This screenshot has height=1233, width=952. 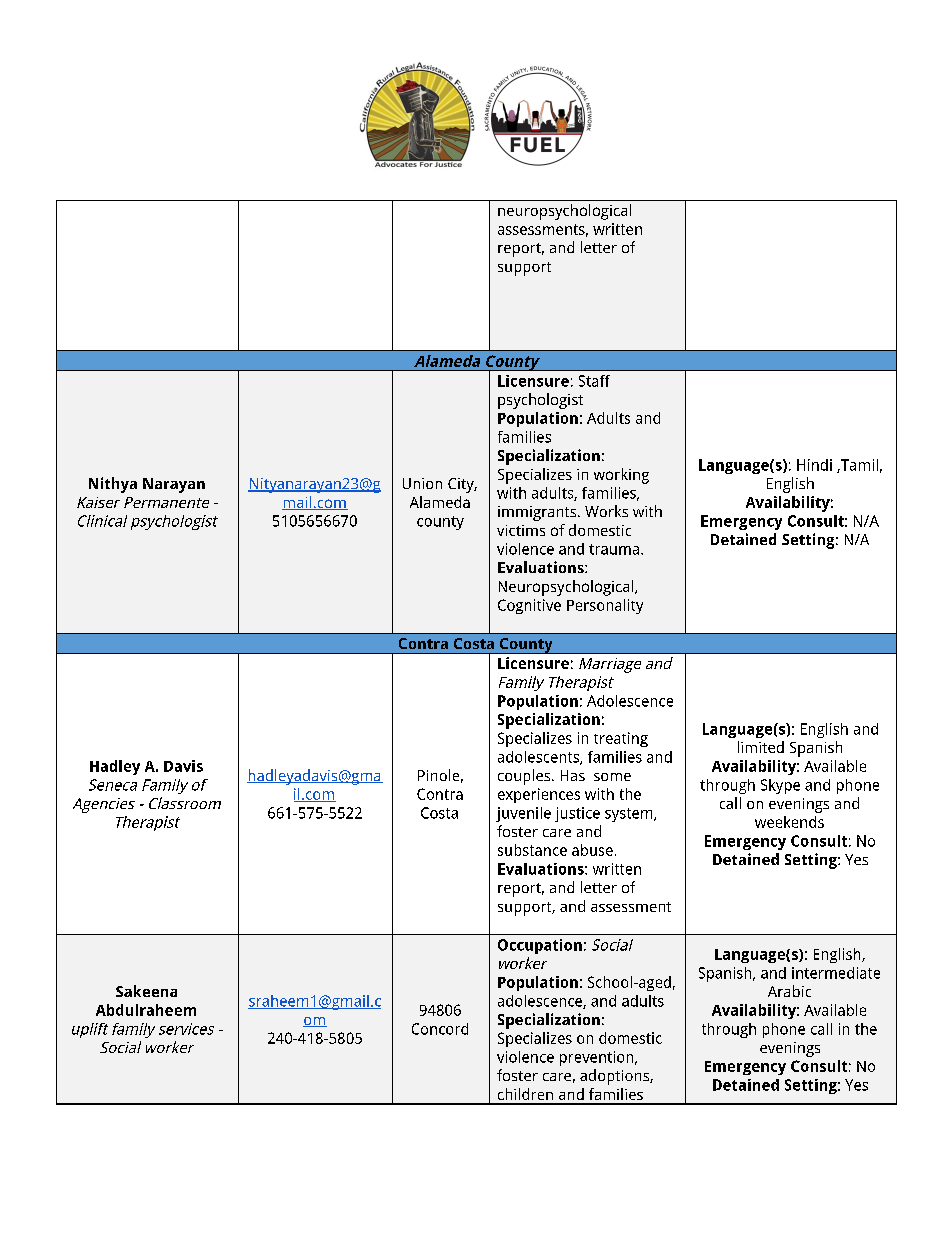 What do you see at coordinates (615, 1077) in the screenshot?
I see `adoptions` at bounding box center [615, 1077].
